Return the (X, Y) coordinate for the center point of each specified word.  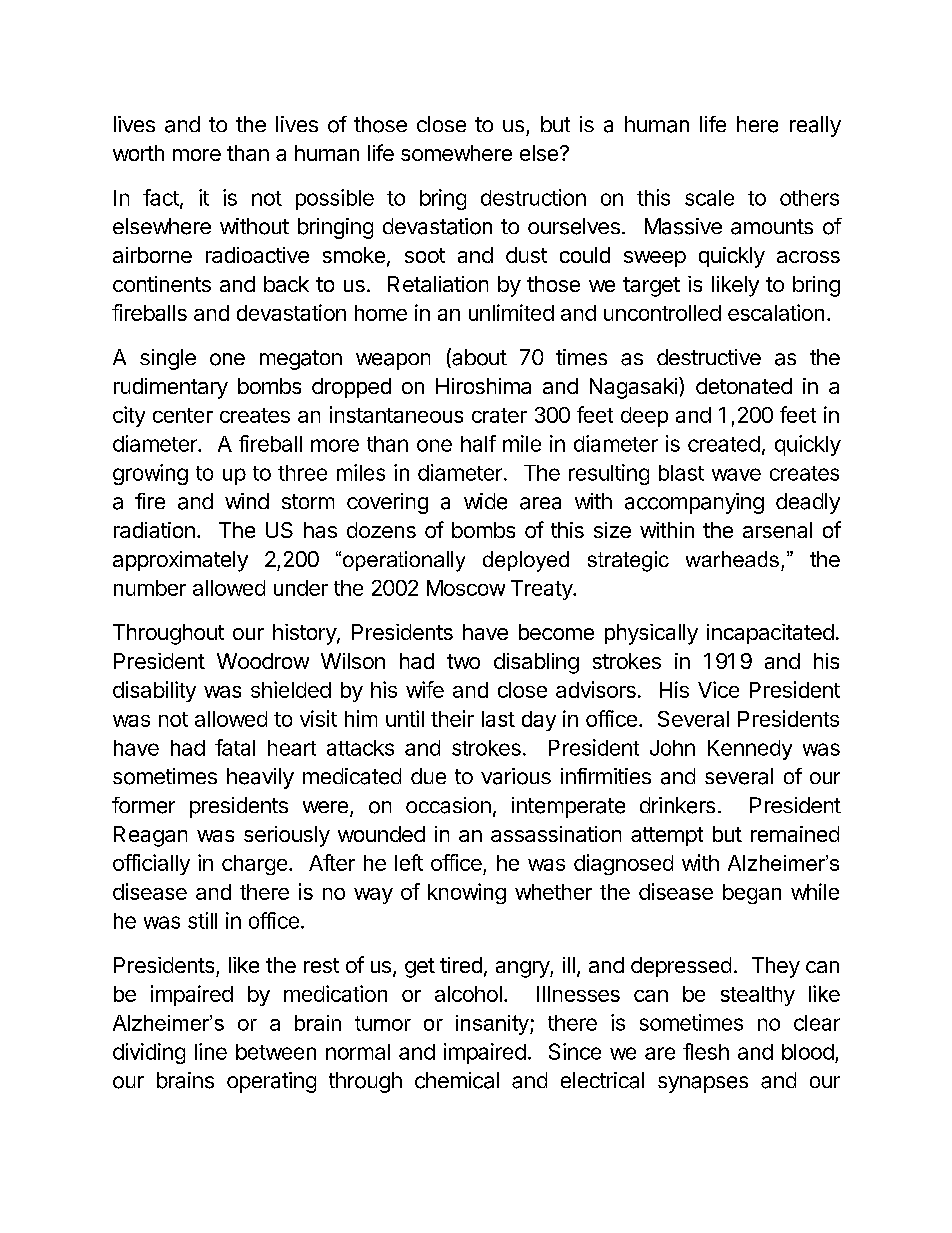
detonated (744, 386)
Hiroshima (483, 386)
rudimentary (171, 388)
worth (138, 153)
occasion (448, 805)
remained (795, 834)
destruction (533, 197)
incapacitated (770, 634)
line (211, 1051)
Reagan (150, 836)
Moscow (466, 588)
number (150, 588)
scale (709, 198)
